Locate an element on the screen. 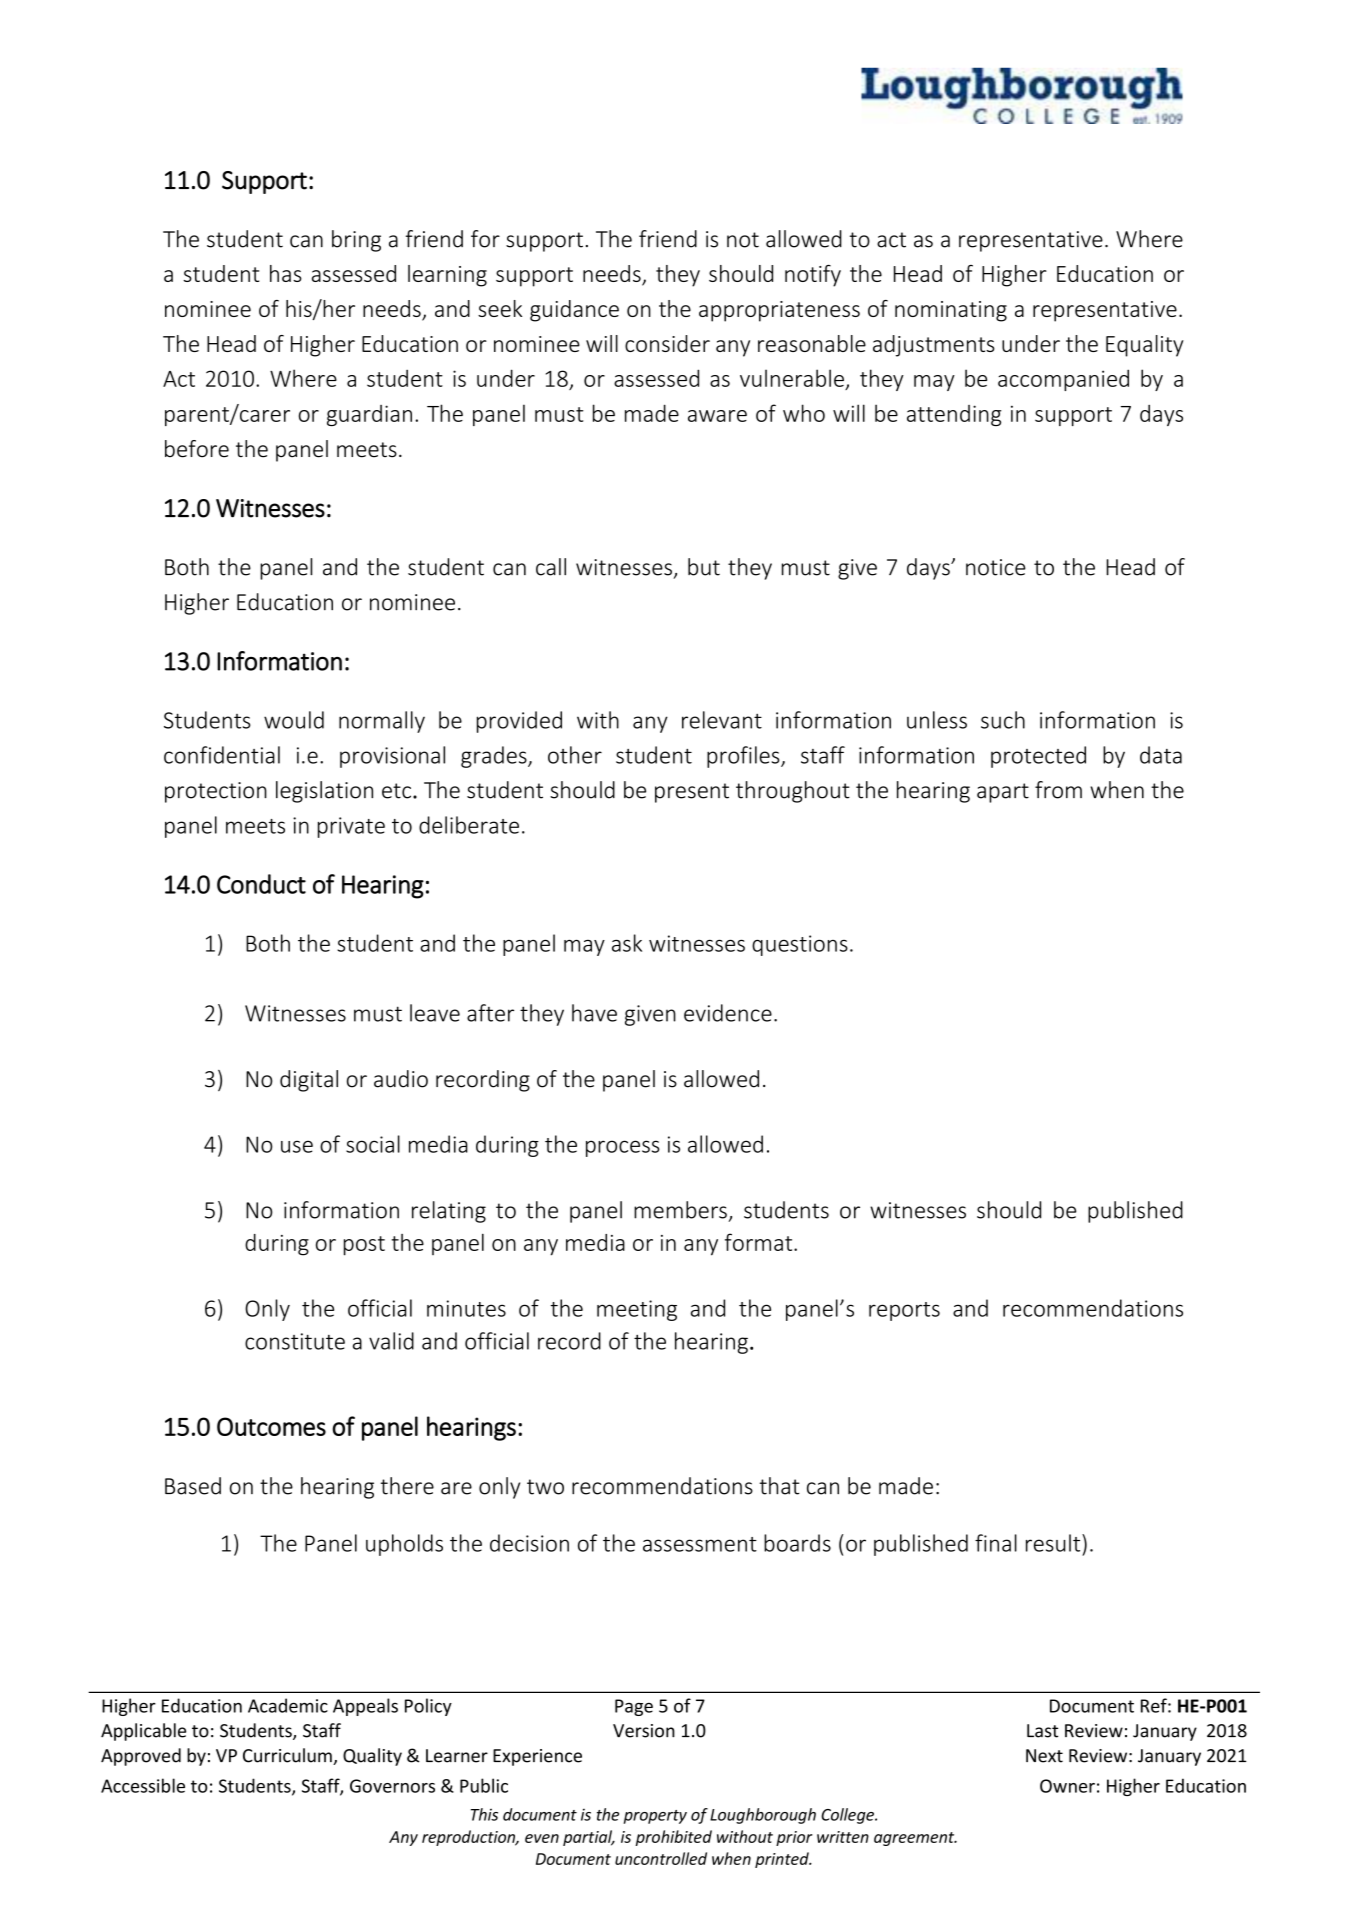  reports is located at coordinates (904, 1311).
